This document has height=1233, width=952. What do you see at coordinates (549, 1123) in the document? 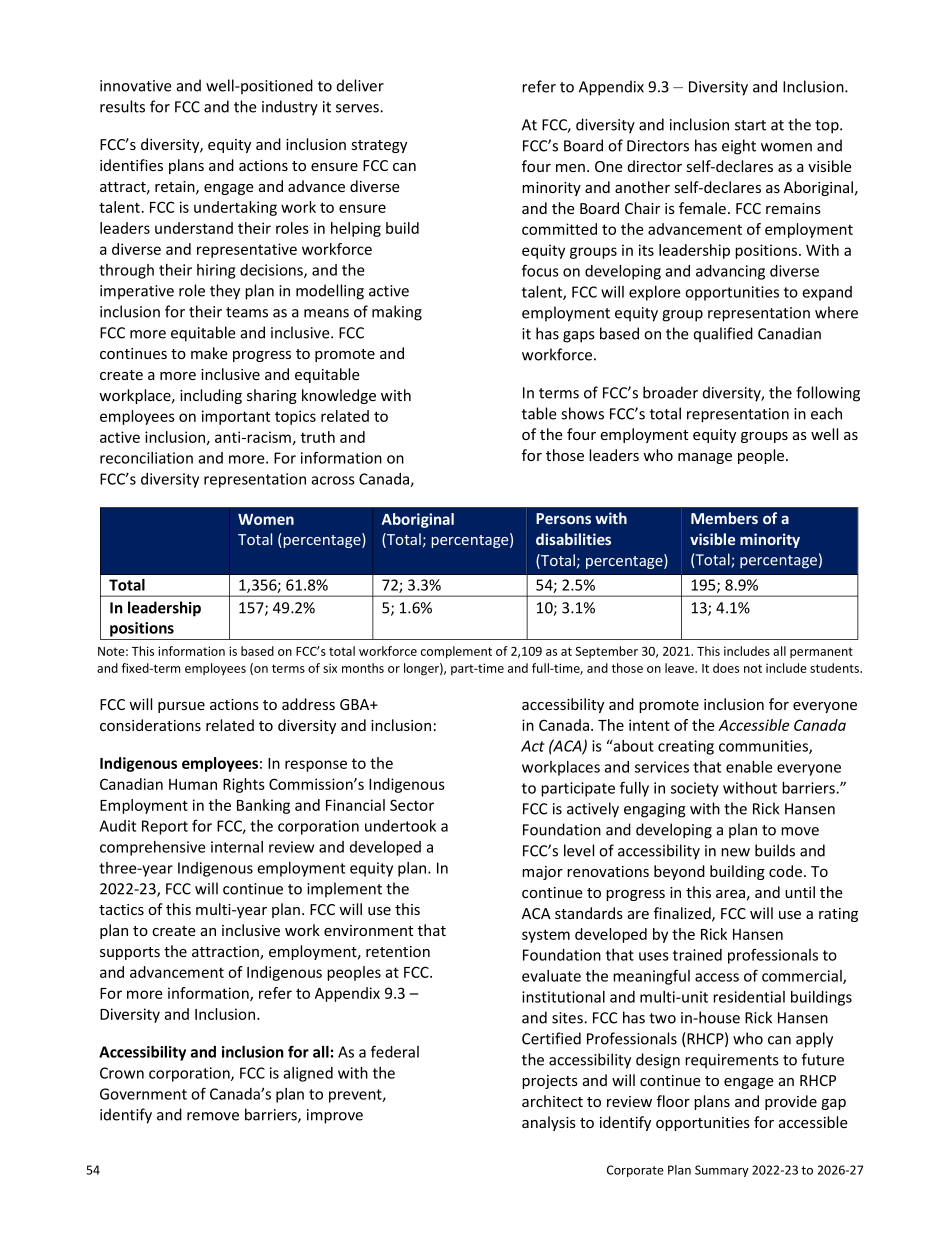
I see `analysis` at bounding box center [549, 1123].
